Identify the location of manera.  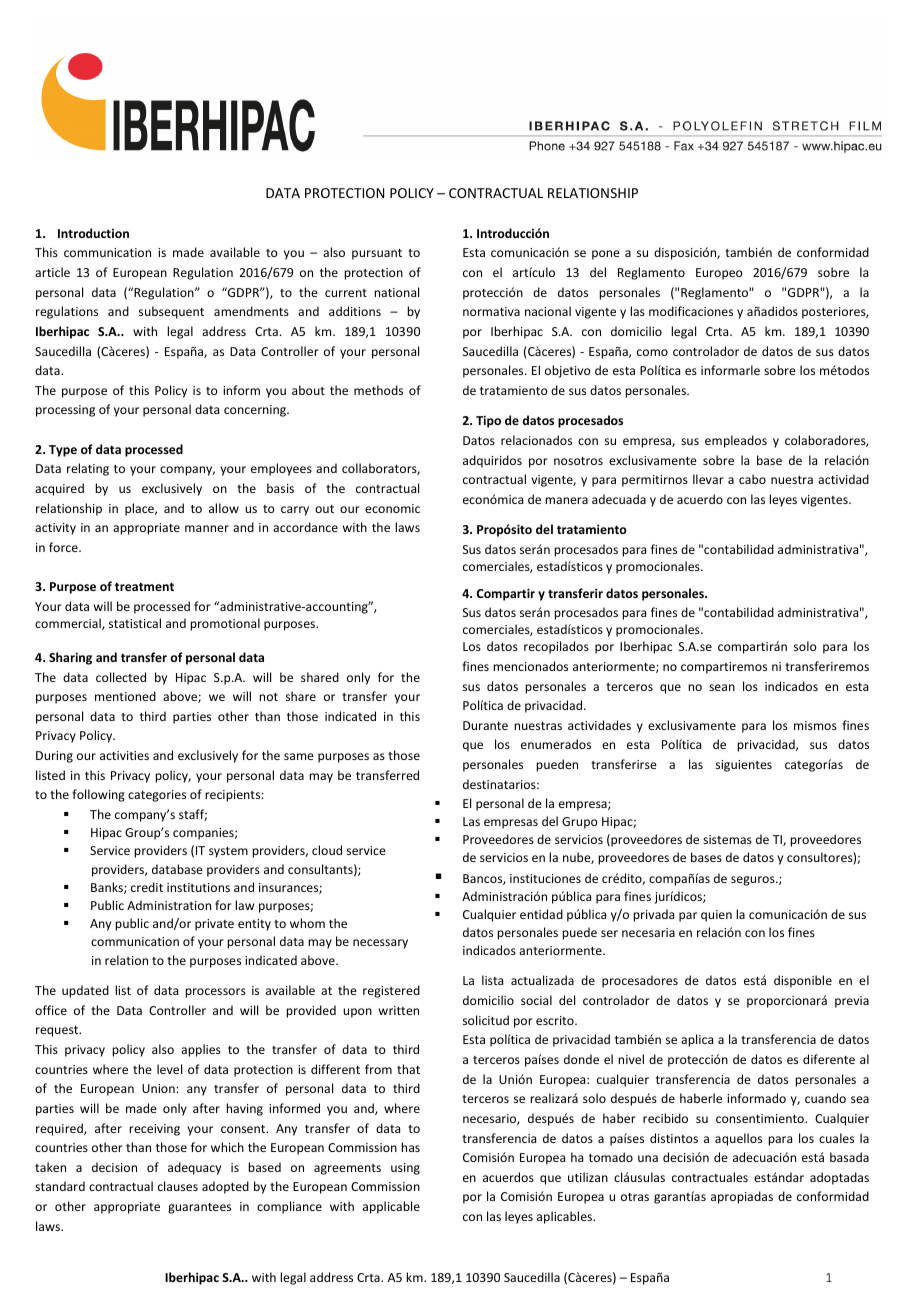
(566, 500).
